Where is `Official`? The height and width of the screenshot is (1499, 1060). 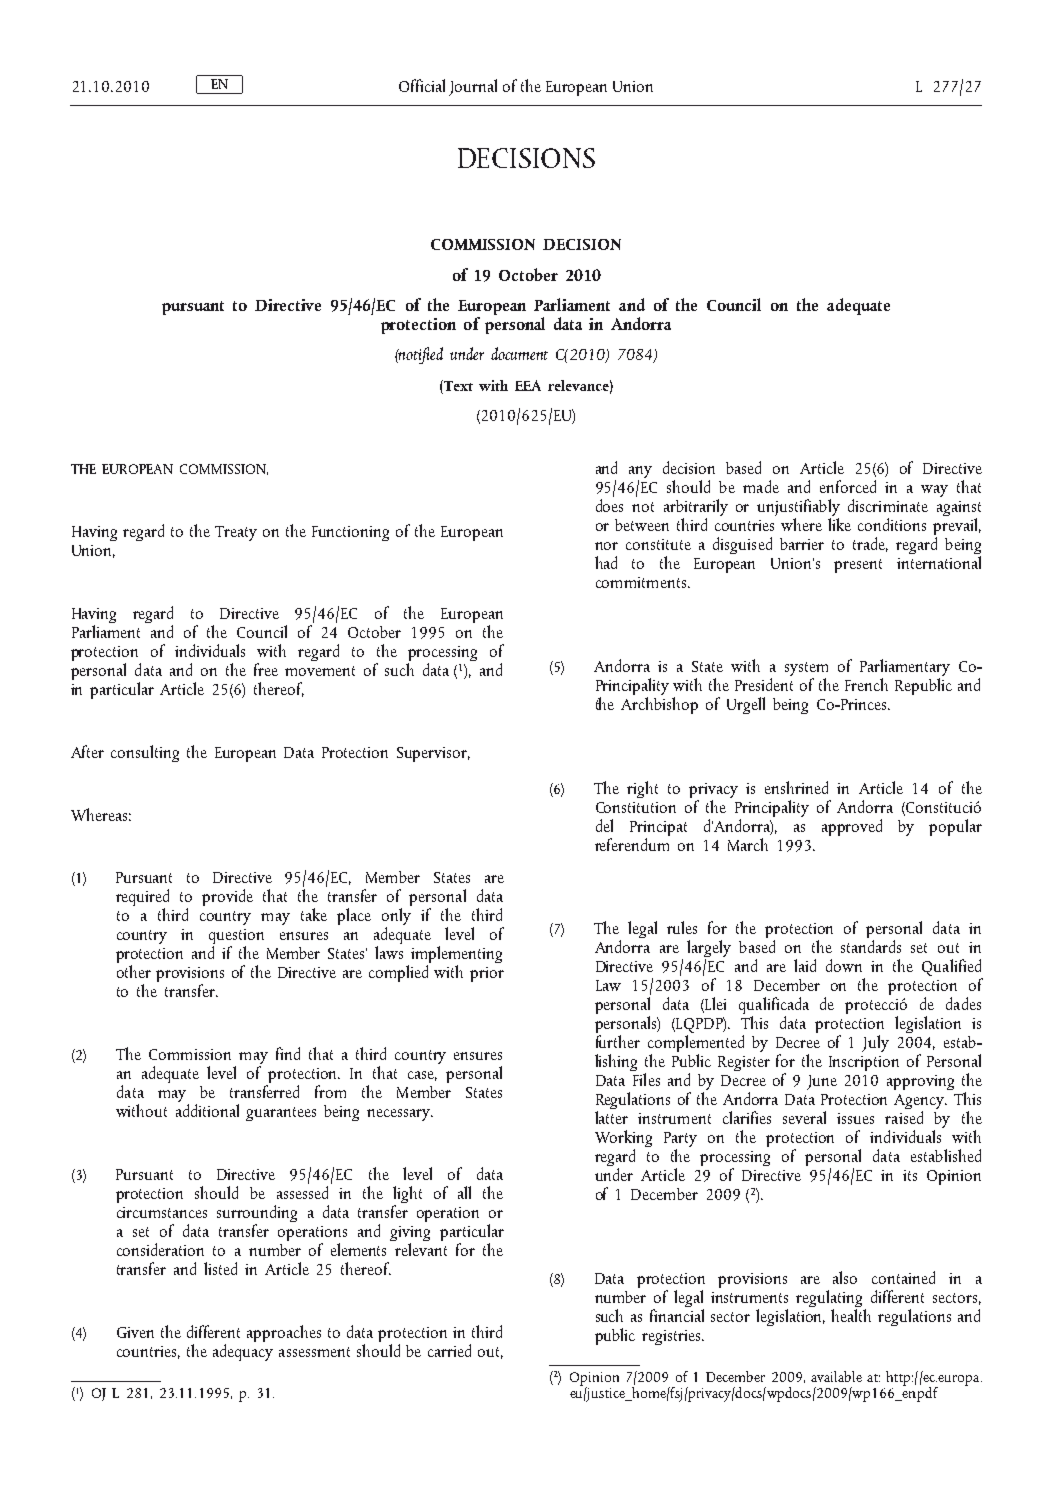 Official is located at coordinates (422, 85).
